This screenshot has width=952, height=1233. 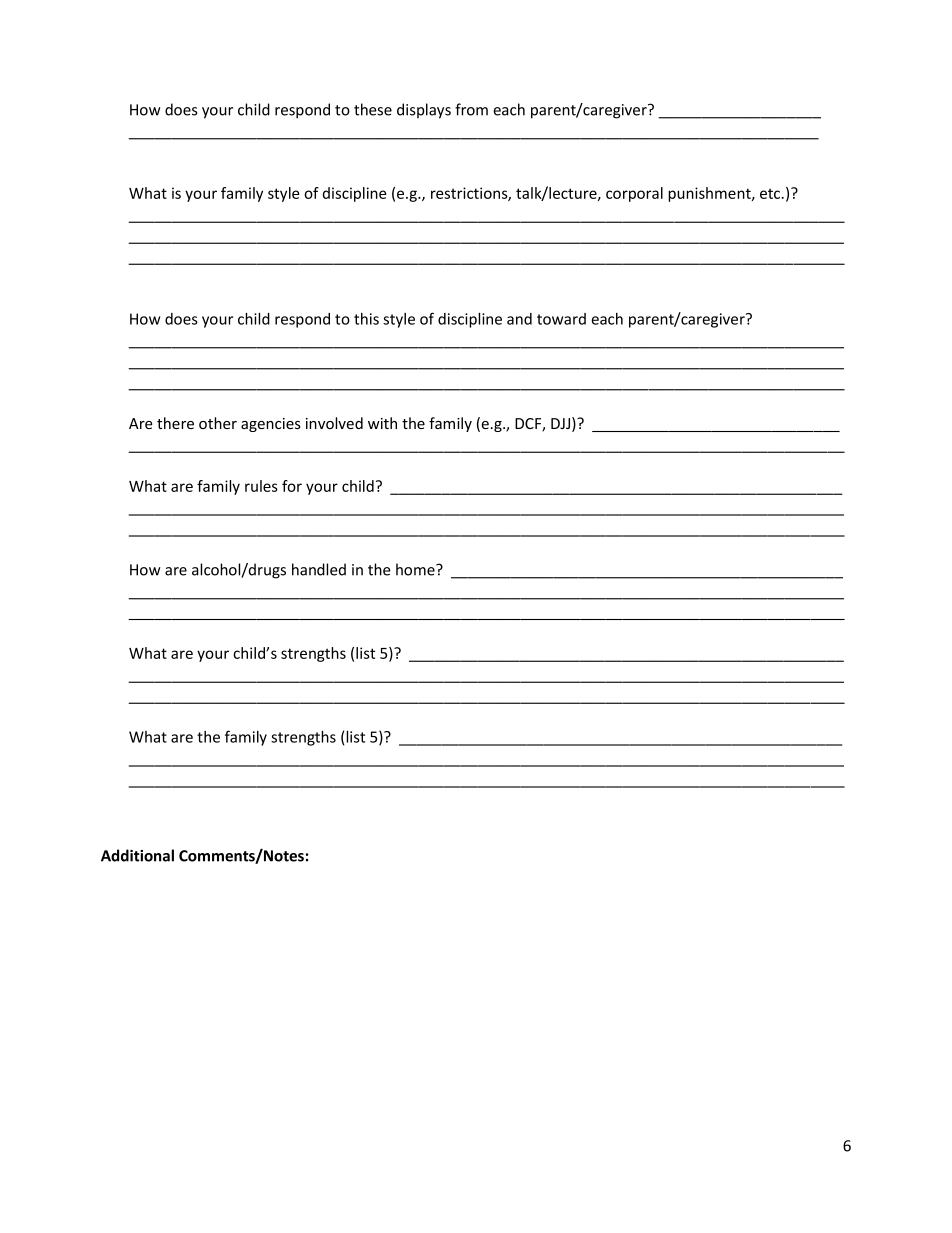 What do you see at coordinates (271, 425) in the screenshot?
I see `agencies` at bounding box center [271, 425].
